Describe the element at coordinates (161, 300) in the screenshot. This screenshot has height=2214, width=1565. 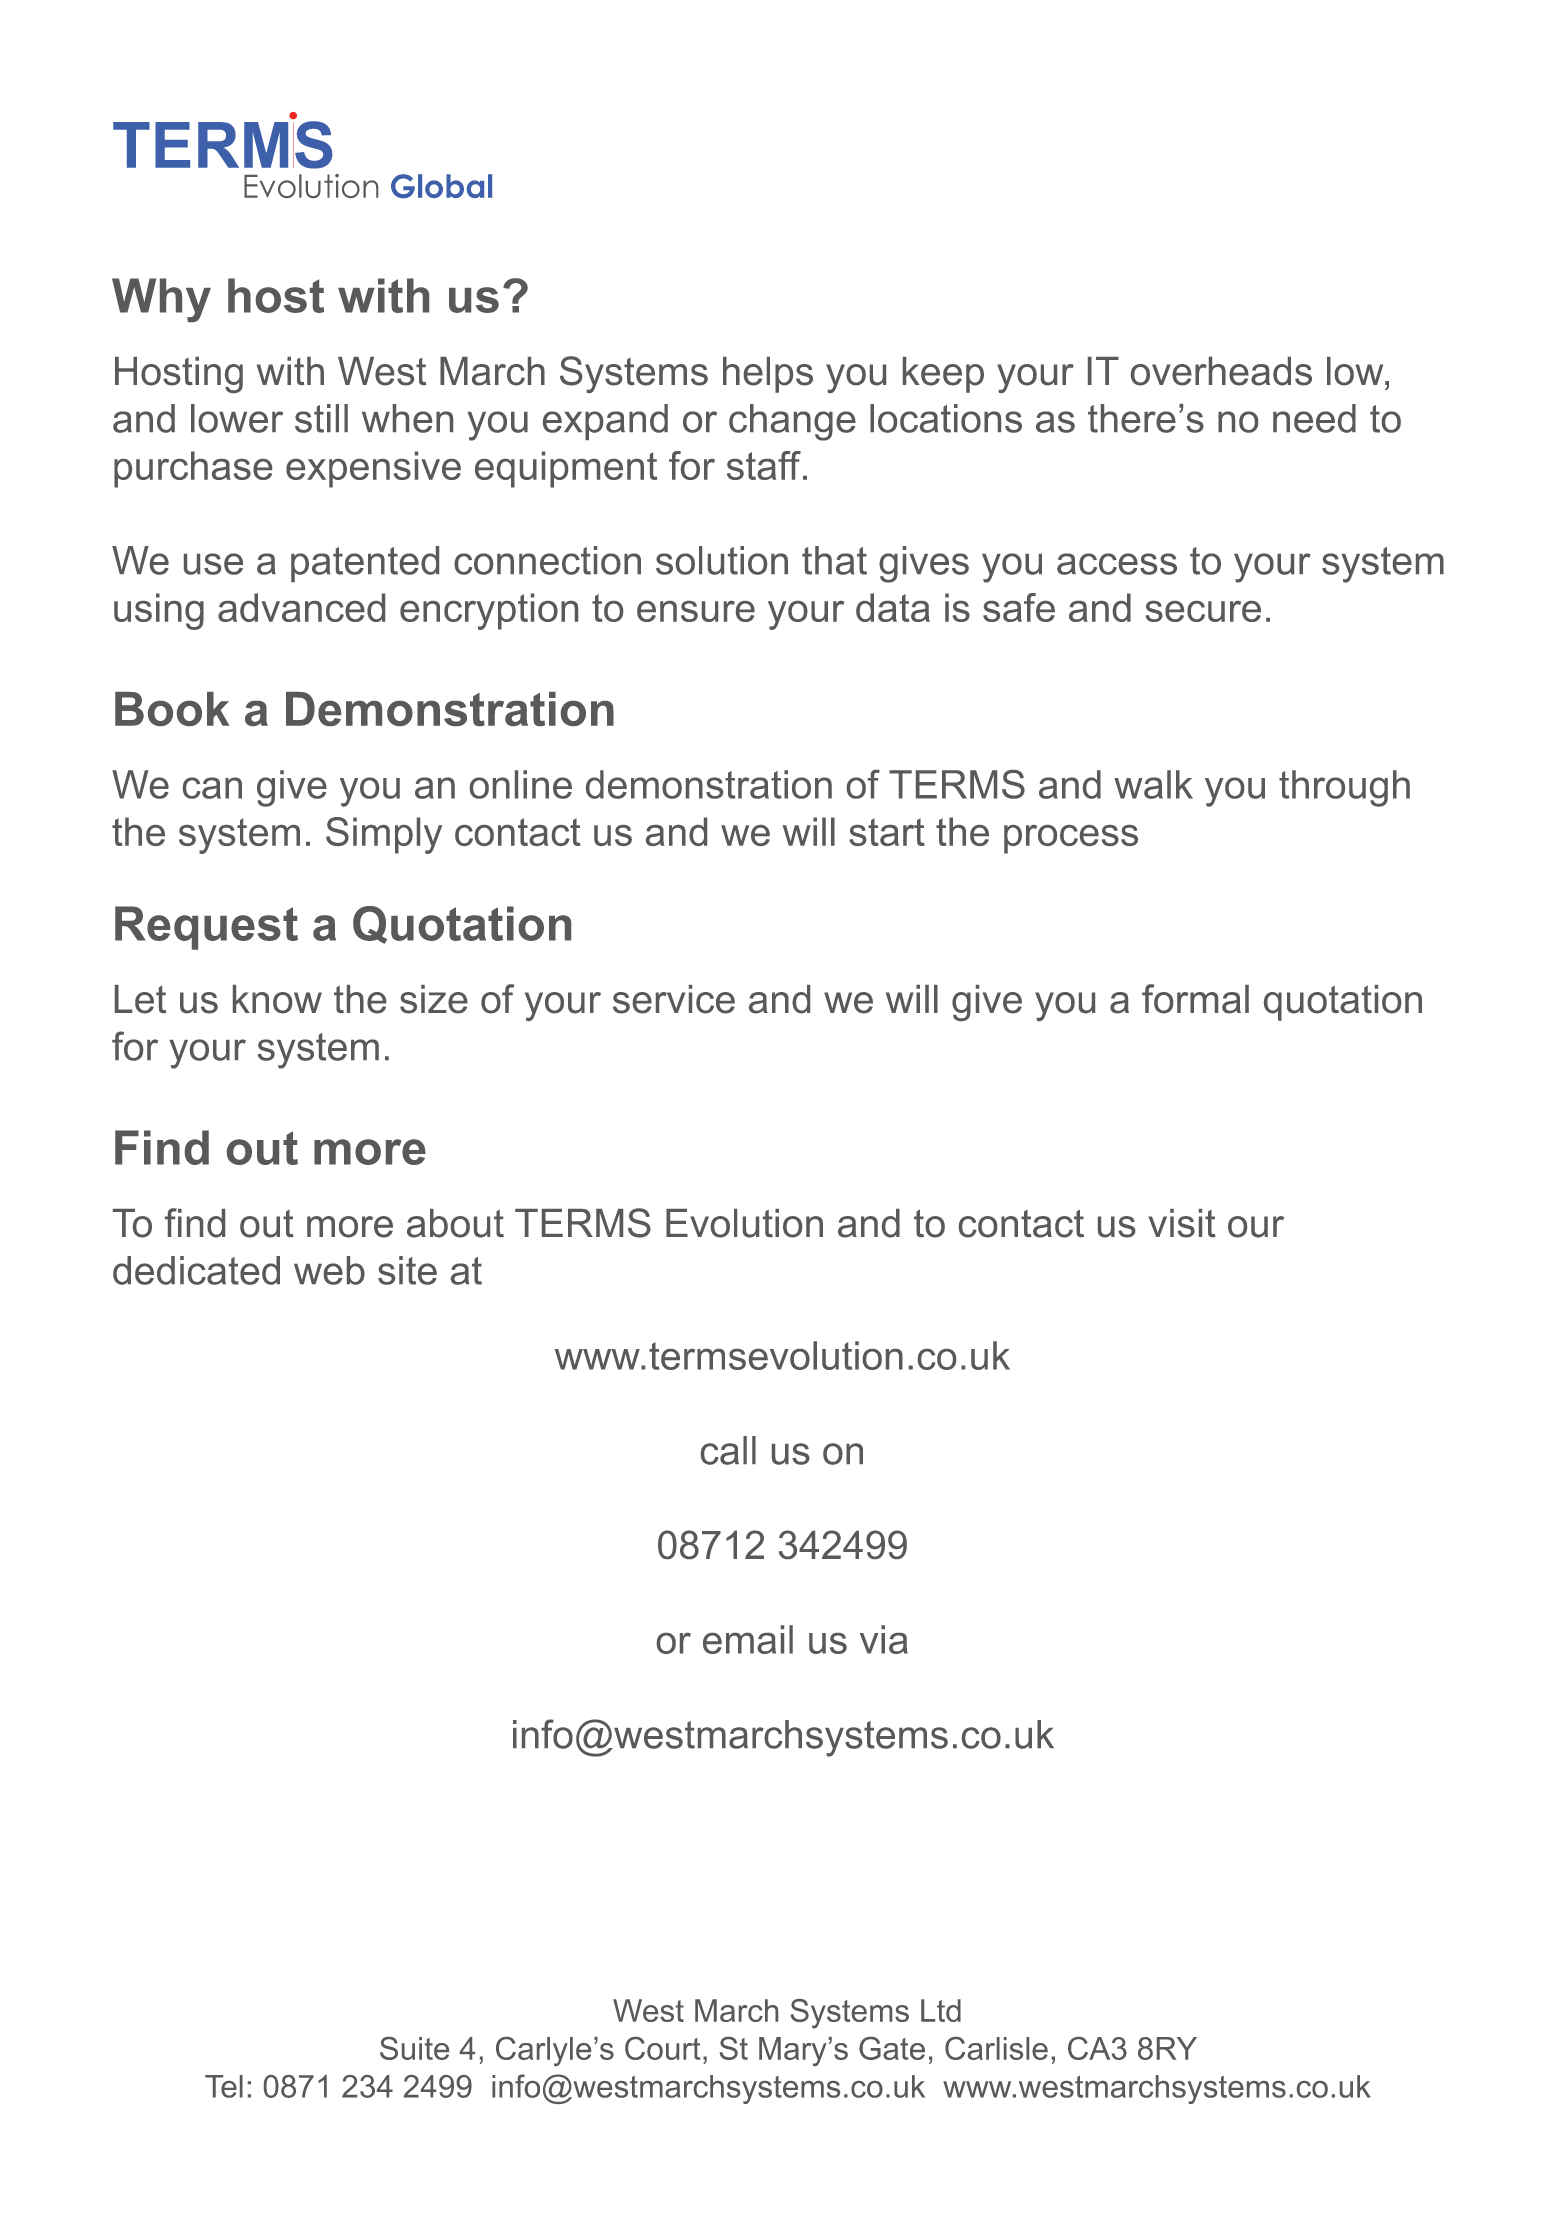
I see `Why` at that location.
